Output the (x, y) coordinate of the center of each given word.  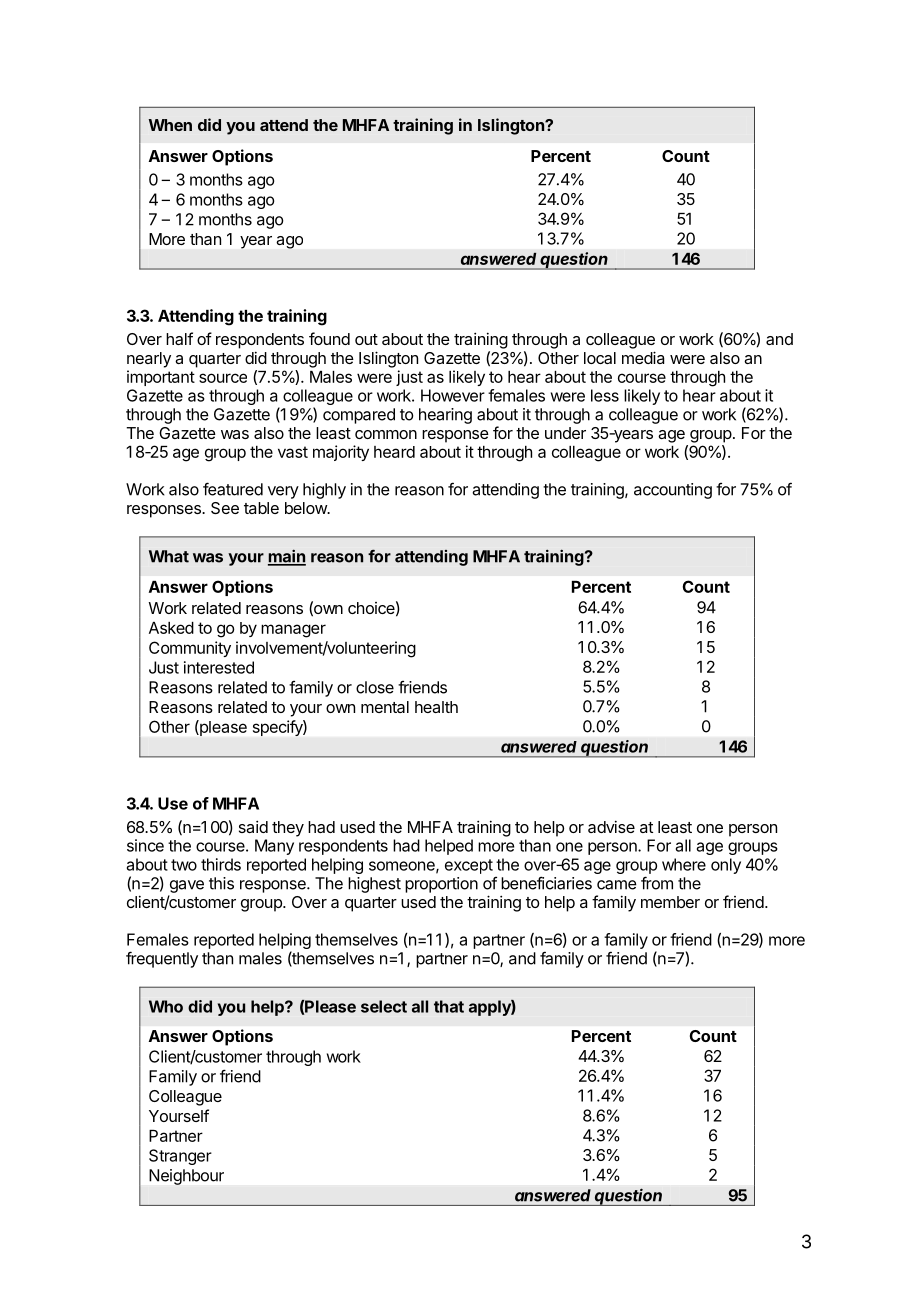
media (643, 357)
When (170, 125)
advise (611, 826)
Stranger (180, 1157)
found (329, 338)
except (469, 866)
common (386, 434)
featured (233, 489)
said (253, 826)
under (565, 433)
